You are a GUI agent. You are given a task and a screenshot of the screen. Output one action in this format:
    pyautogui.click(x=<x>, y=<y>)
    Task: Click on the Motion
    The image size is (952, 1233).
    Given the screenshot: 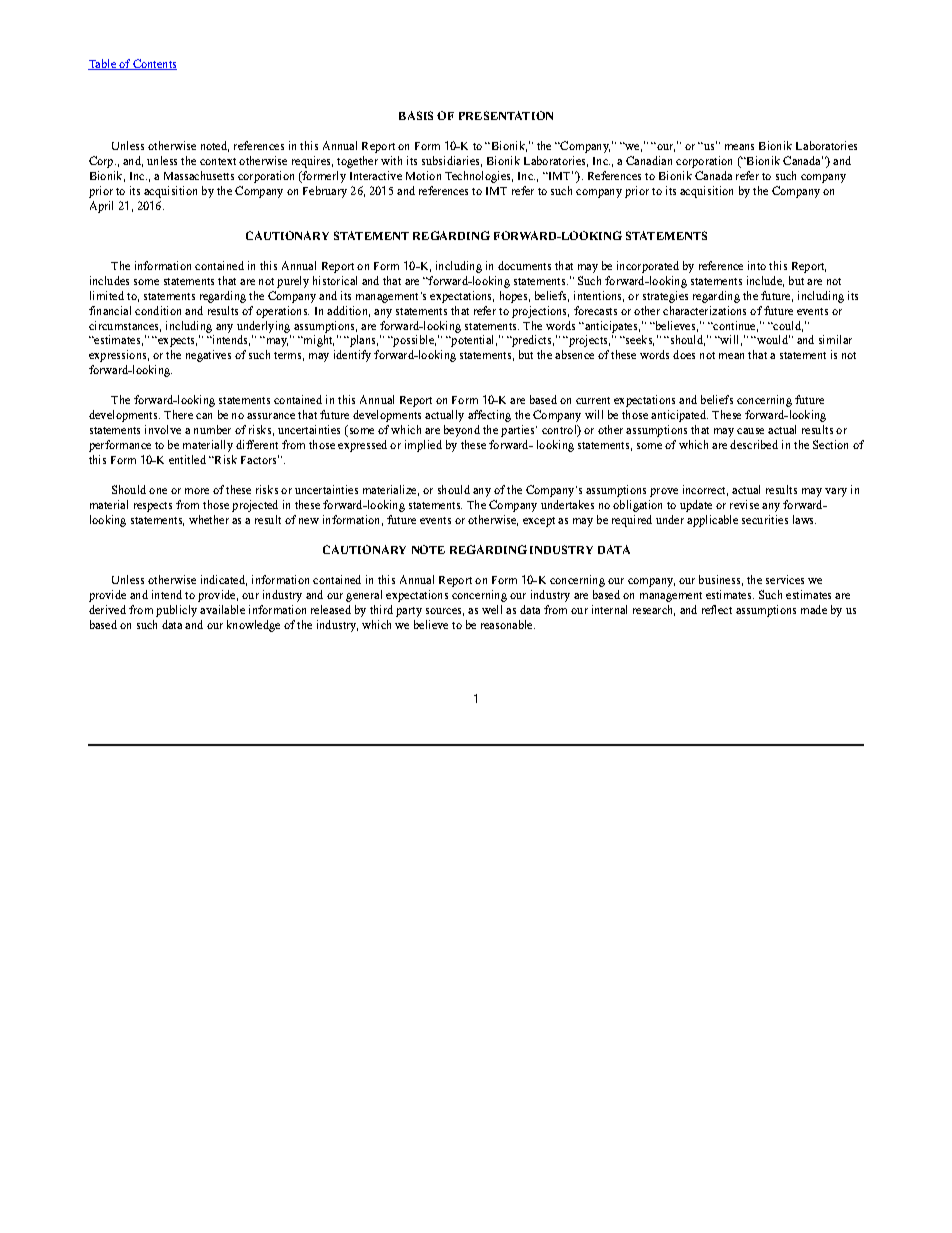 What is the action you would take?
    pyautogui.click(x=423, y=175)
